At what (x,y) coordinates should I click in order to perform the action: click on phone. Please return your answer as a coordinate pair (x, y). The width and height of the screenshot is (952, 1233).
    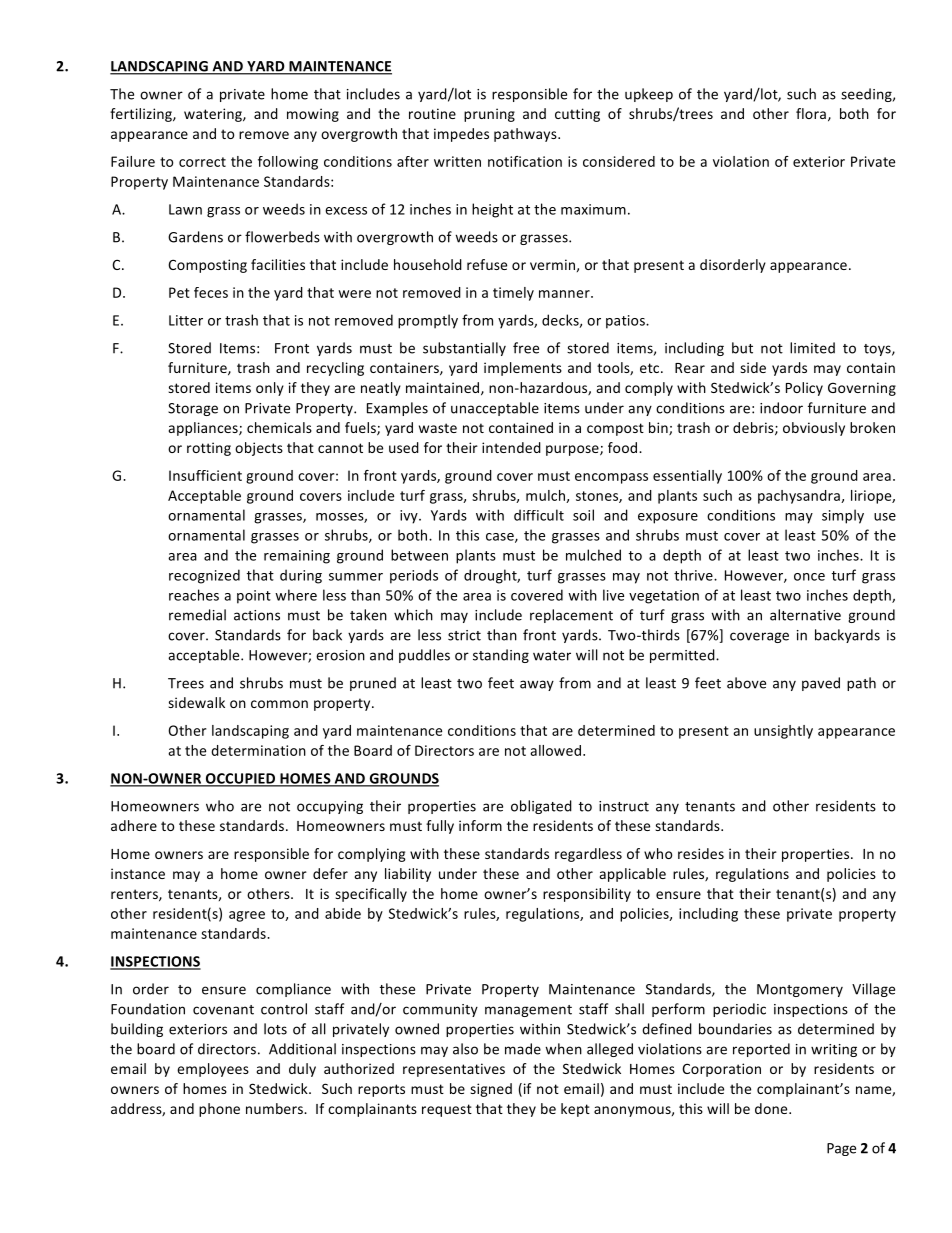
    Looking at the image, I should click on (219, 1110).
